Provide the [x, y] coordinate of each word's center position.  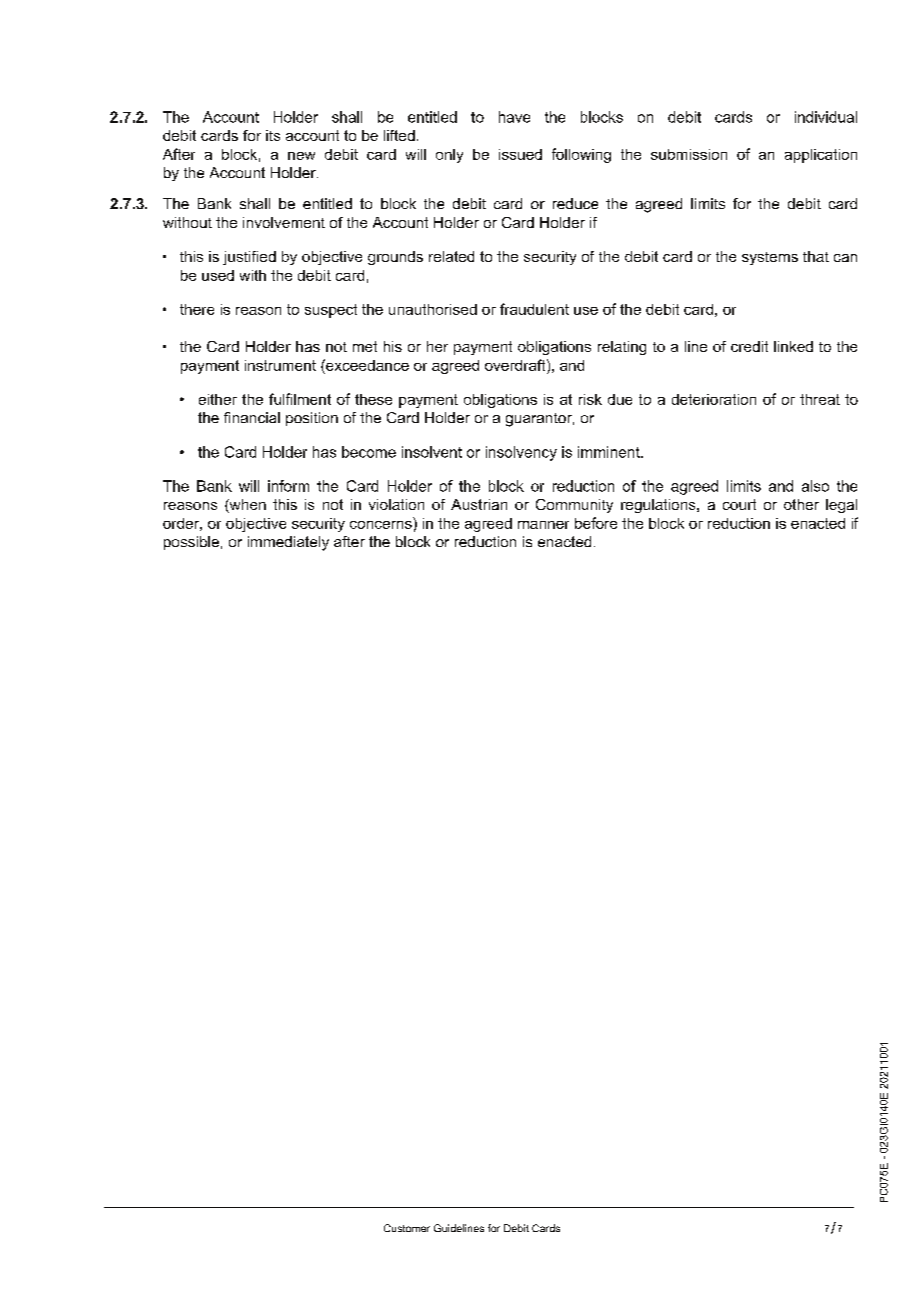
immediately [288, 543]
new [301, 156]
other [801, 504]
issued [520, 154]
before [596, 523]
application [821, 156]
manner [543, 525]
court [739, 504]
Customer [407, 1228]
